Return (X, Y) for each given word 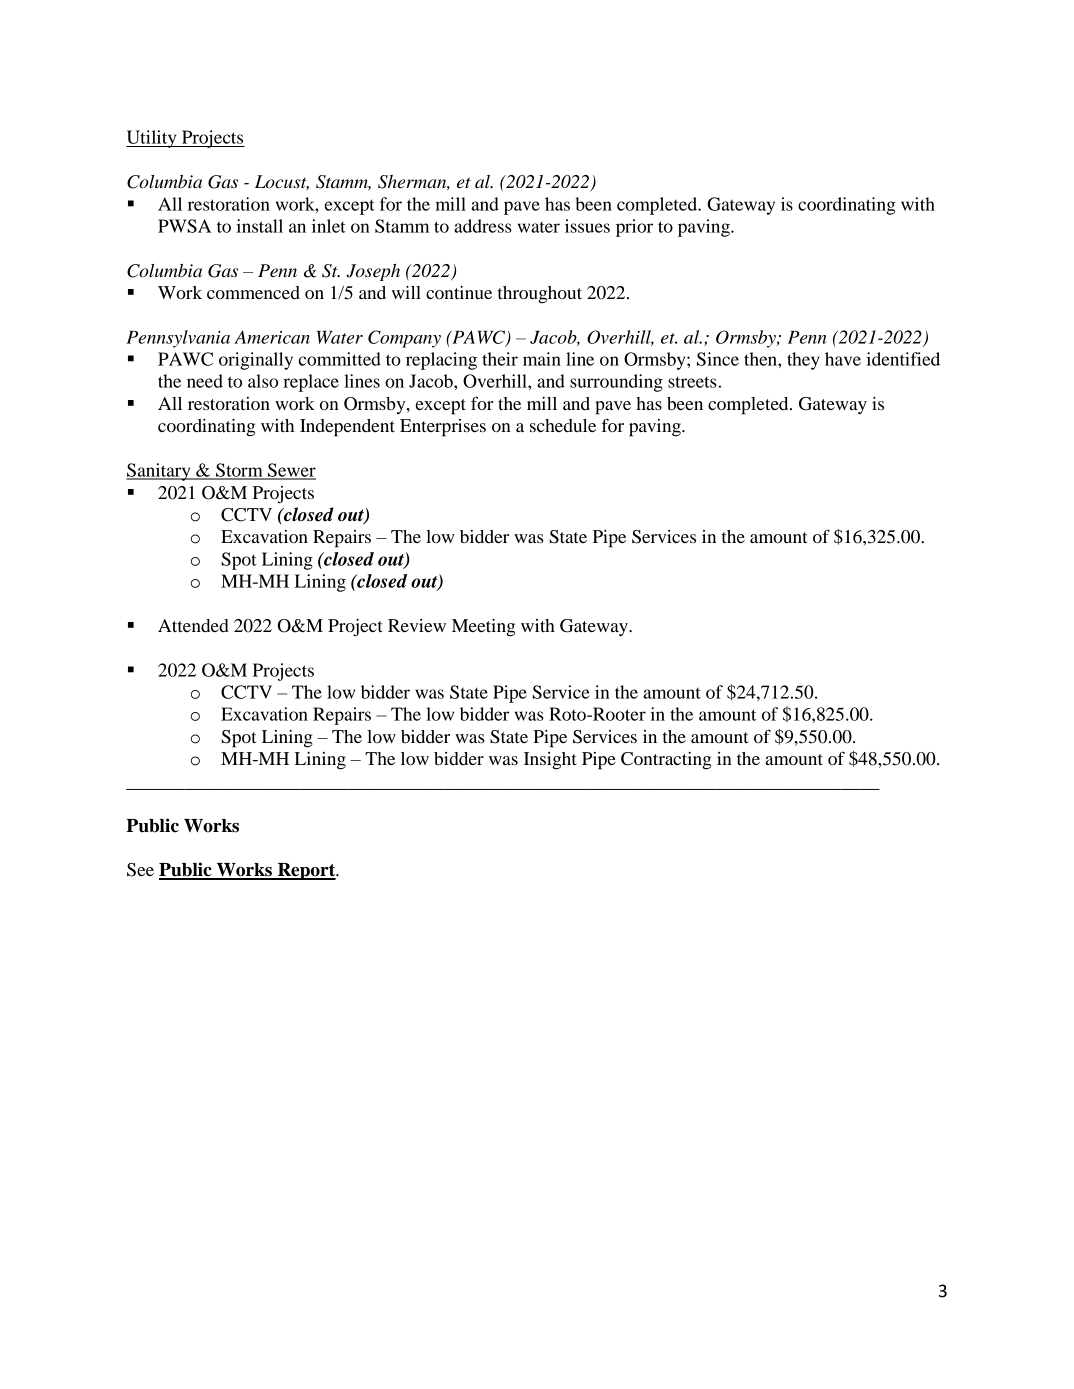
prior (634, 228)
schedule (563, 425)
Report (306, 871)
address (483, 226)
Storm (239, 471)
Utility (152, 139)
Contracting (666, 761)
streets (692, 382)
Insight (550, 761)
